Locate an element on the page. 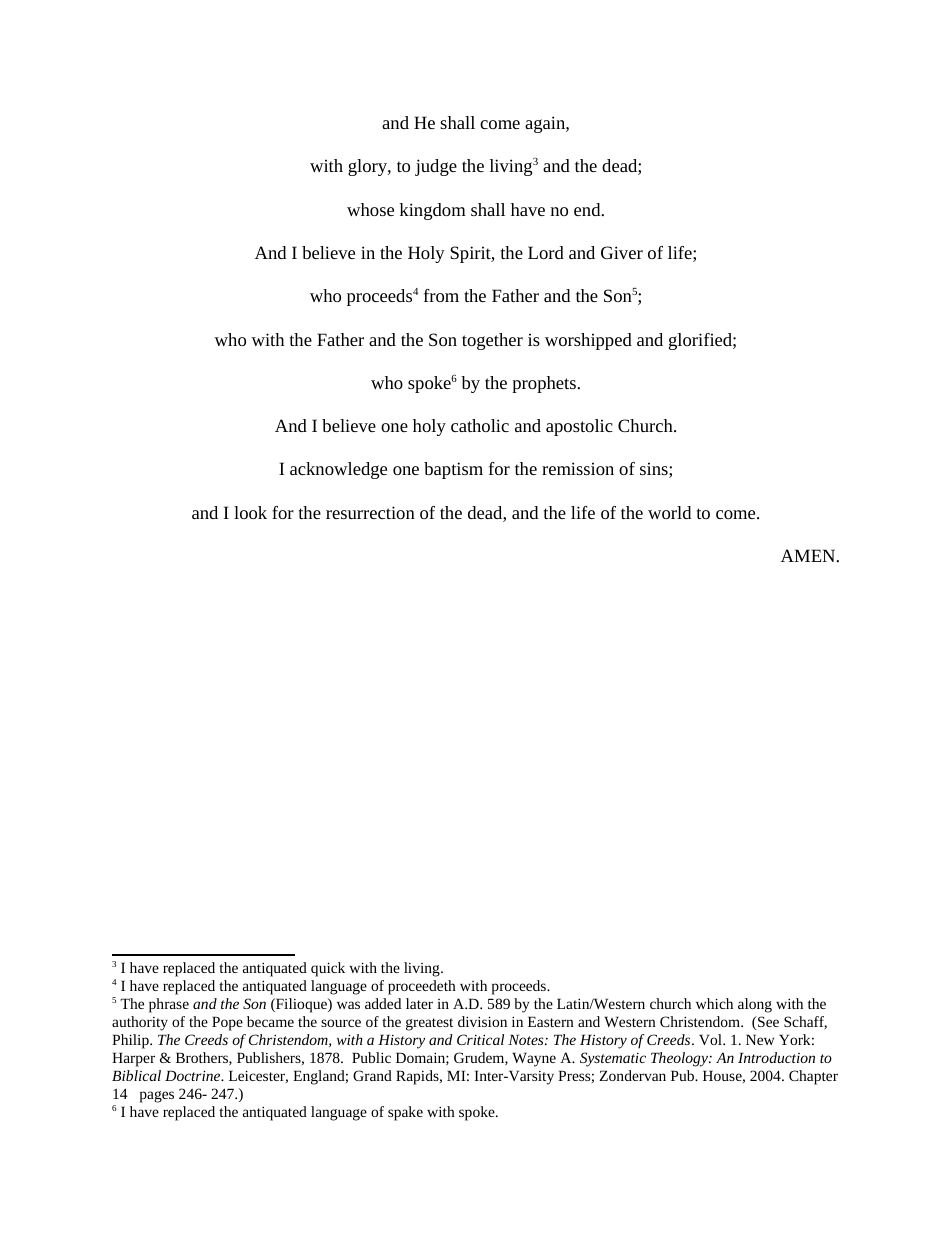 The image size is (952, 1233). judge is located at coordinates (436, 167).
